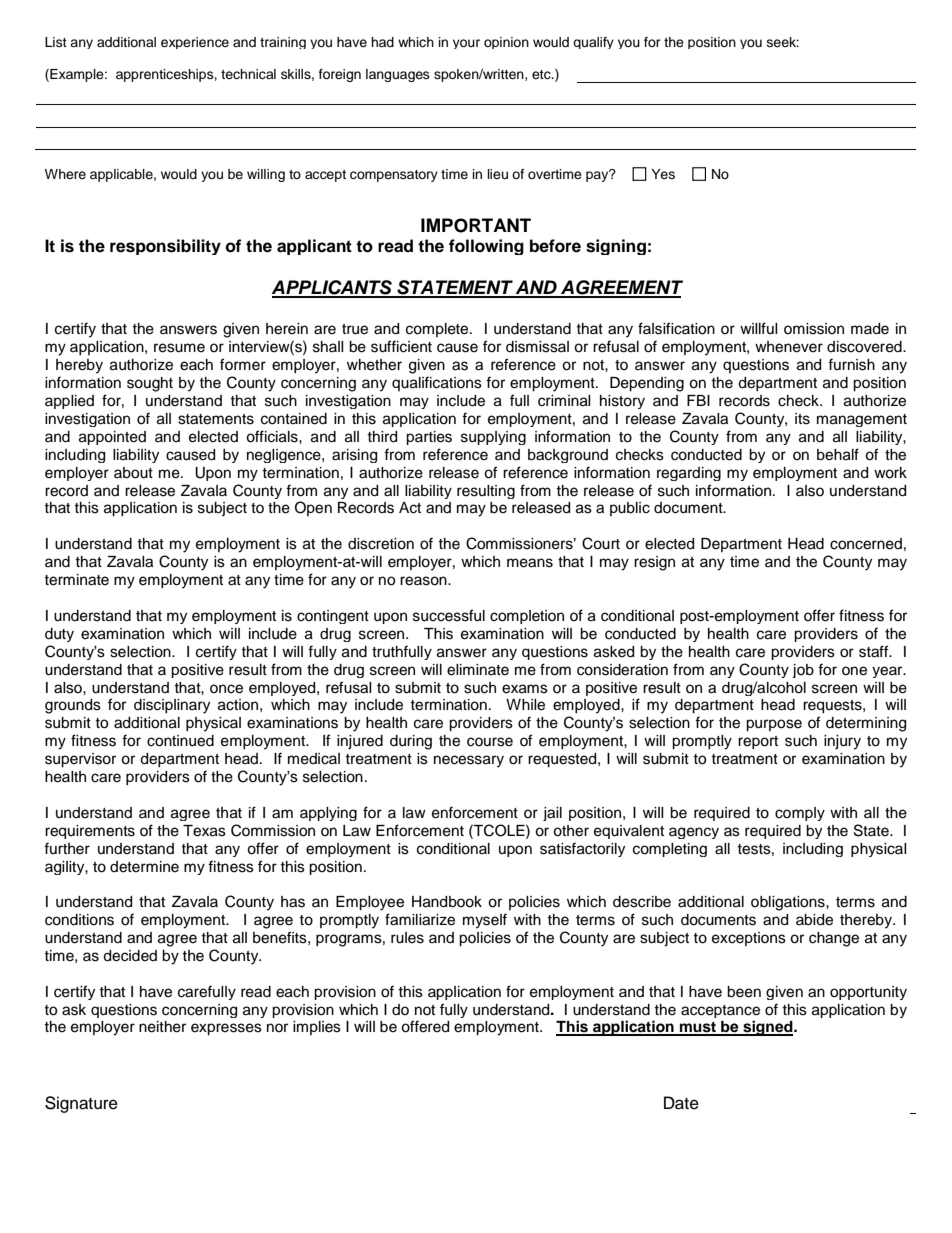 The height and width of the image is (1233, 952). I want to click on reason, so click(424, 581).
